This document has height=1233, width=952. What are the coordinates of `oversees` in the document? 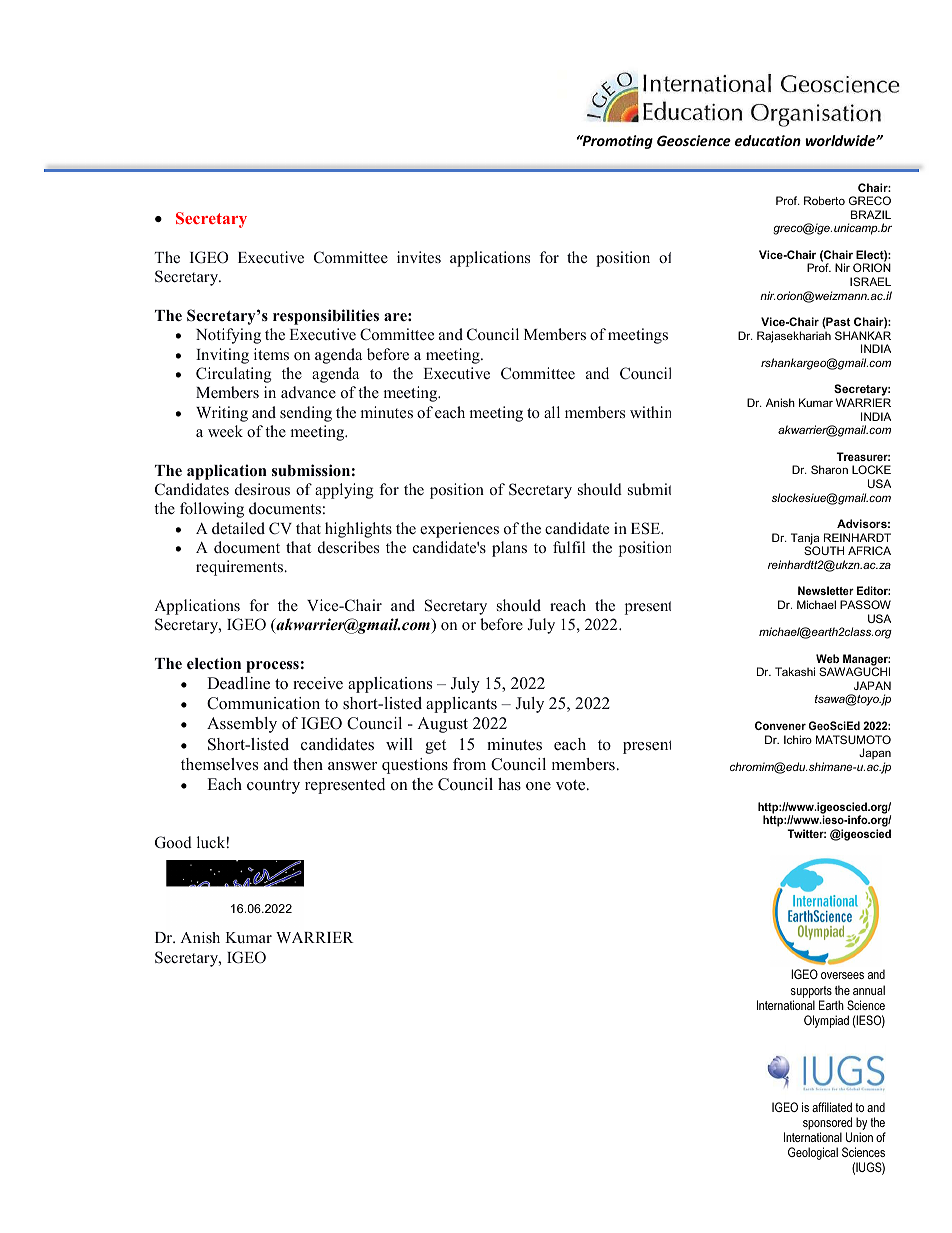 It's located at (842, 975).
